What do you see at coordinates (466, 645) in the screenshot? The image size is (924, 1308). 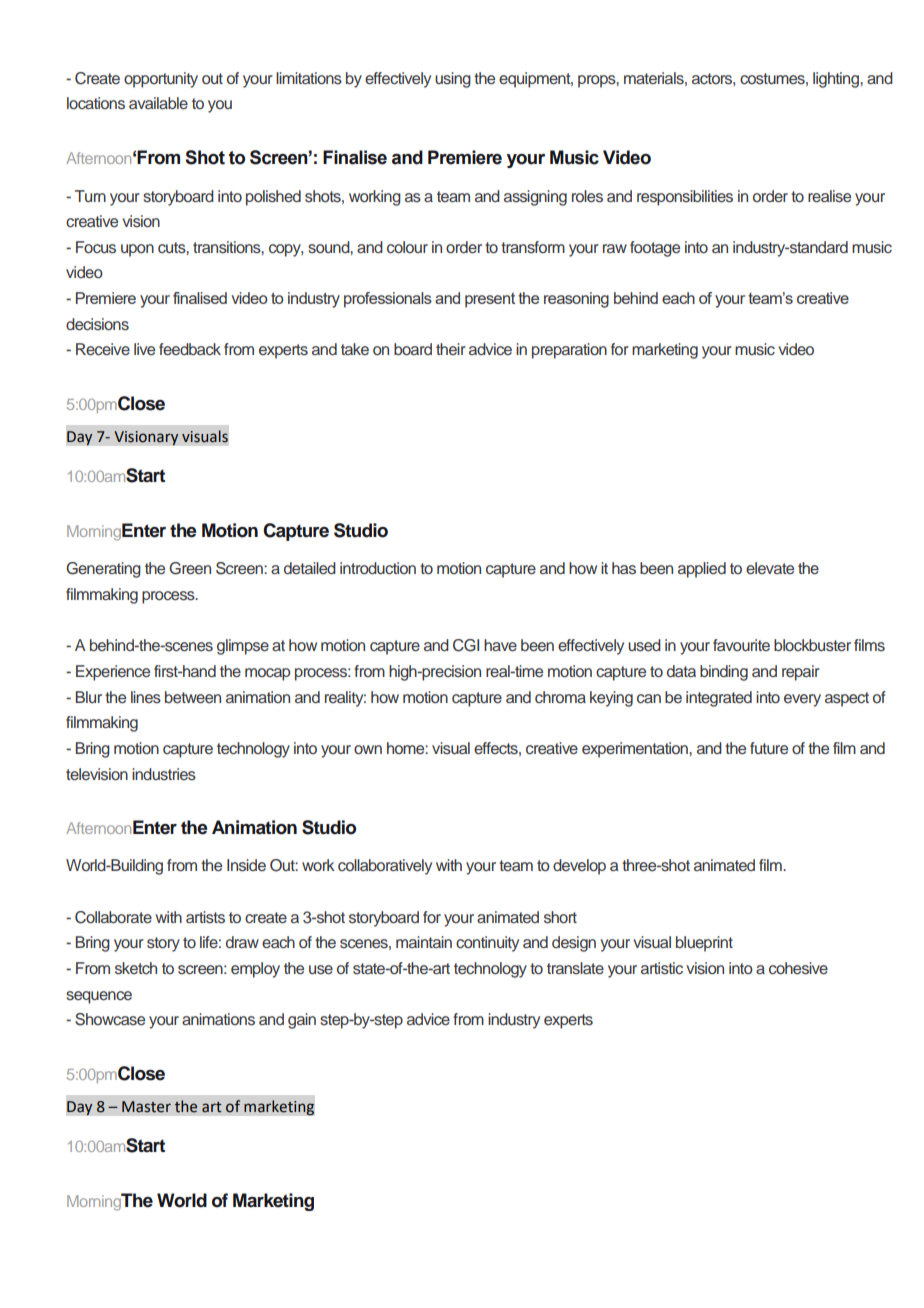 I see `CGI` at bounding box center [466, 645].
